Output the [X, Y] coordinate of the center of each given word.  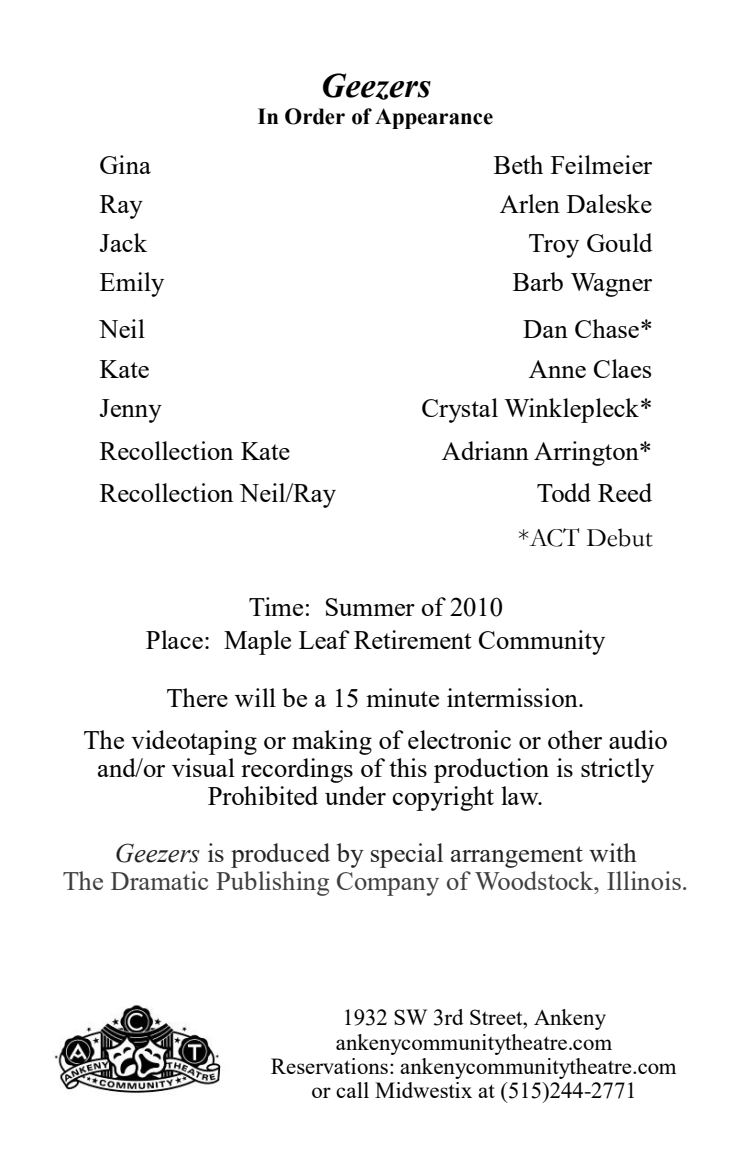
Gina [125, 164]
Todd [564, 492]
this [408, 767]
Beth [518, 164]
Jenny [131, 411]
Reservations [329, 1066]
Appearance [434, 118]
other [575, 739]
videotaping [194, 742]
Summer [370, 607]
